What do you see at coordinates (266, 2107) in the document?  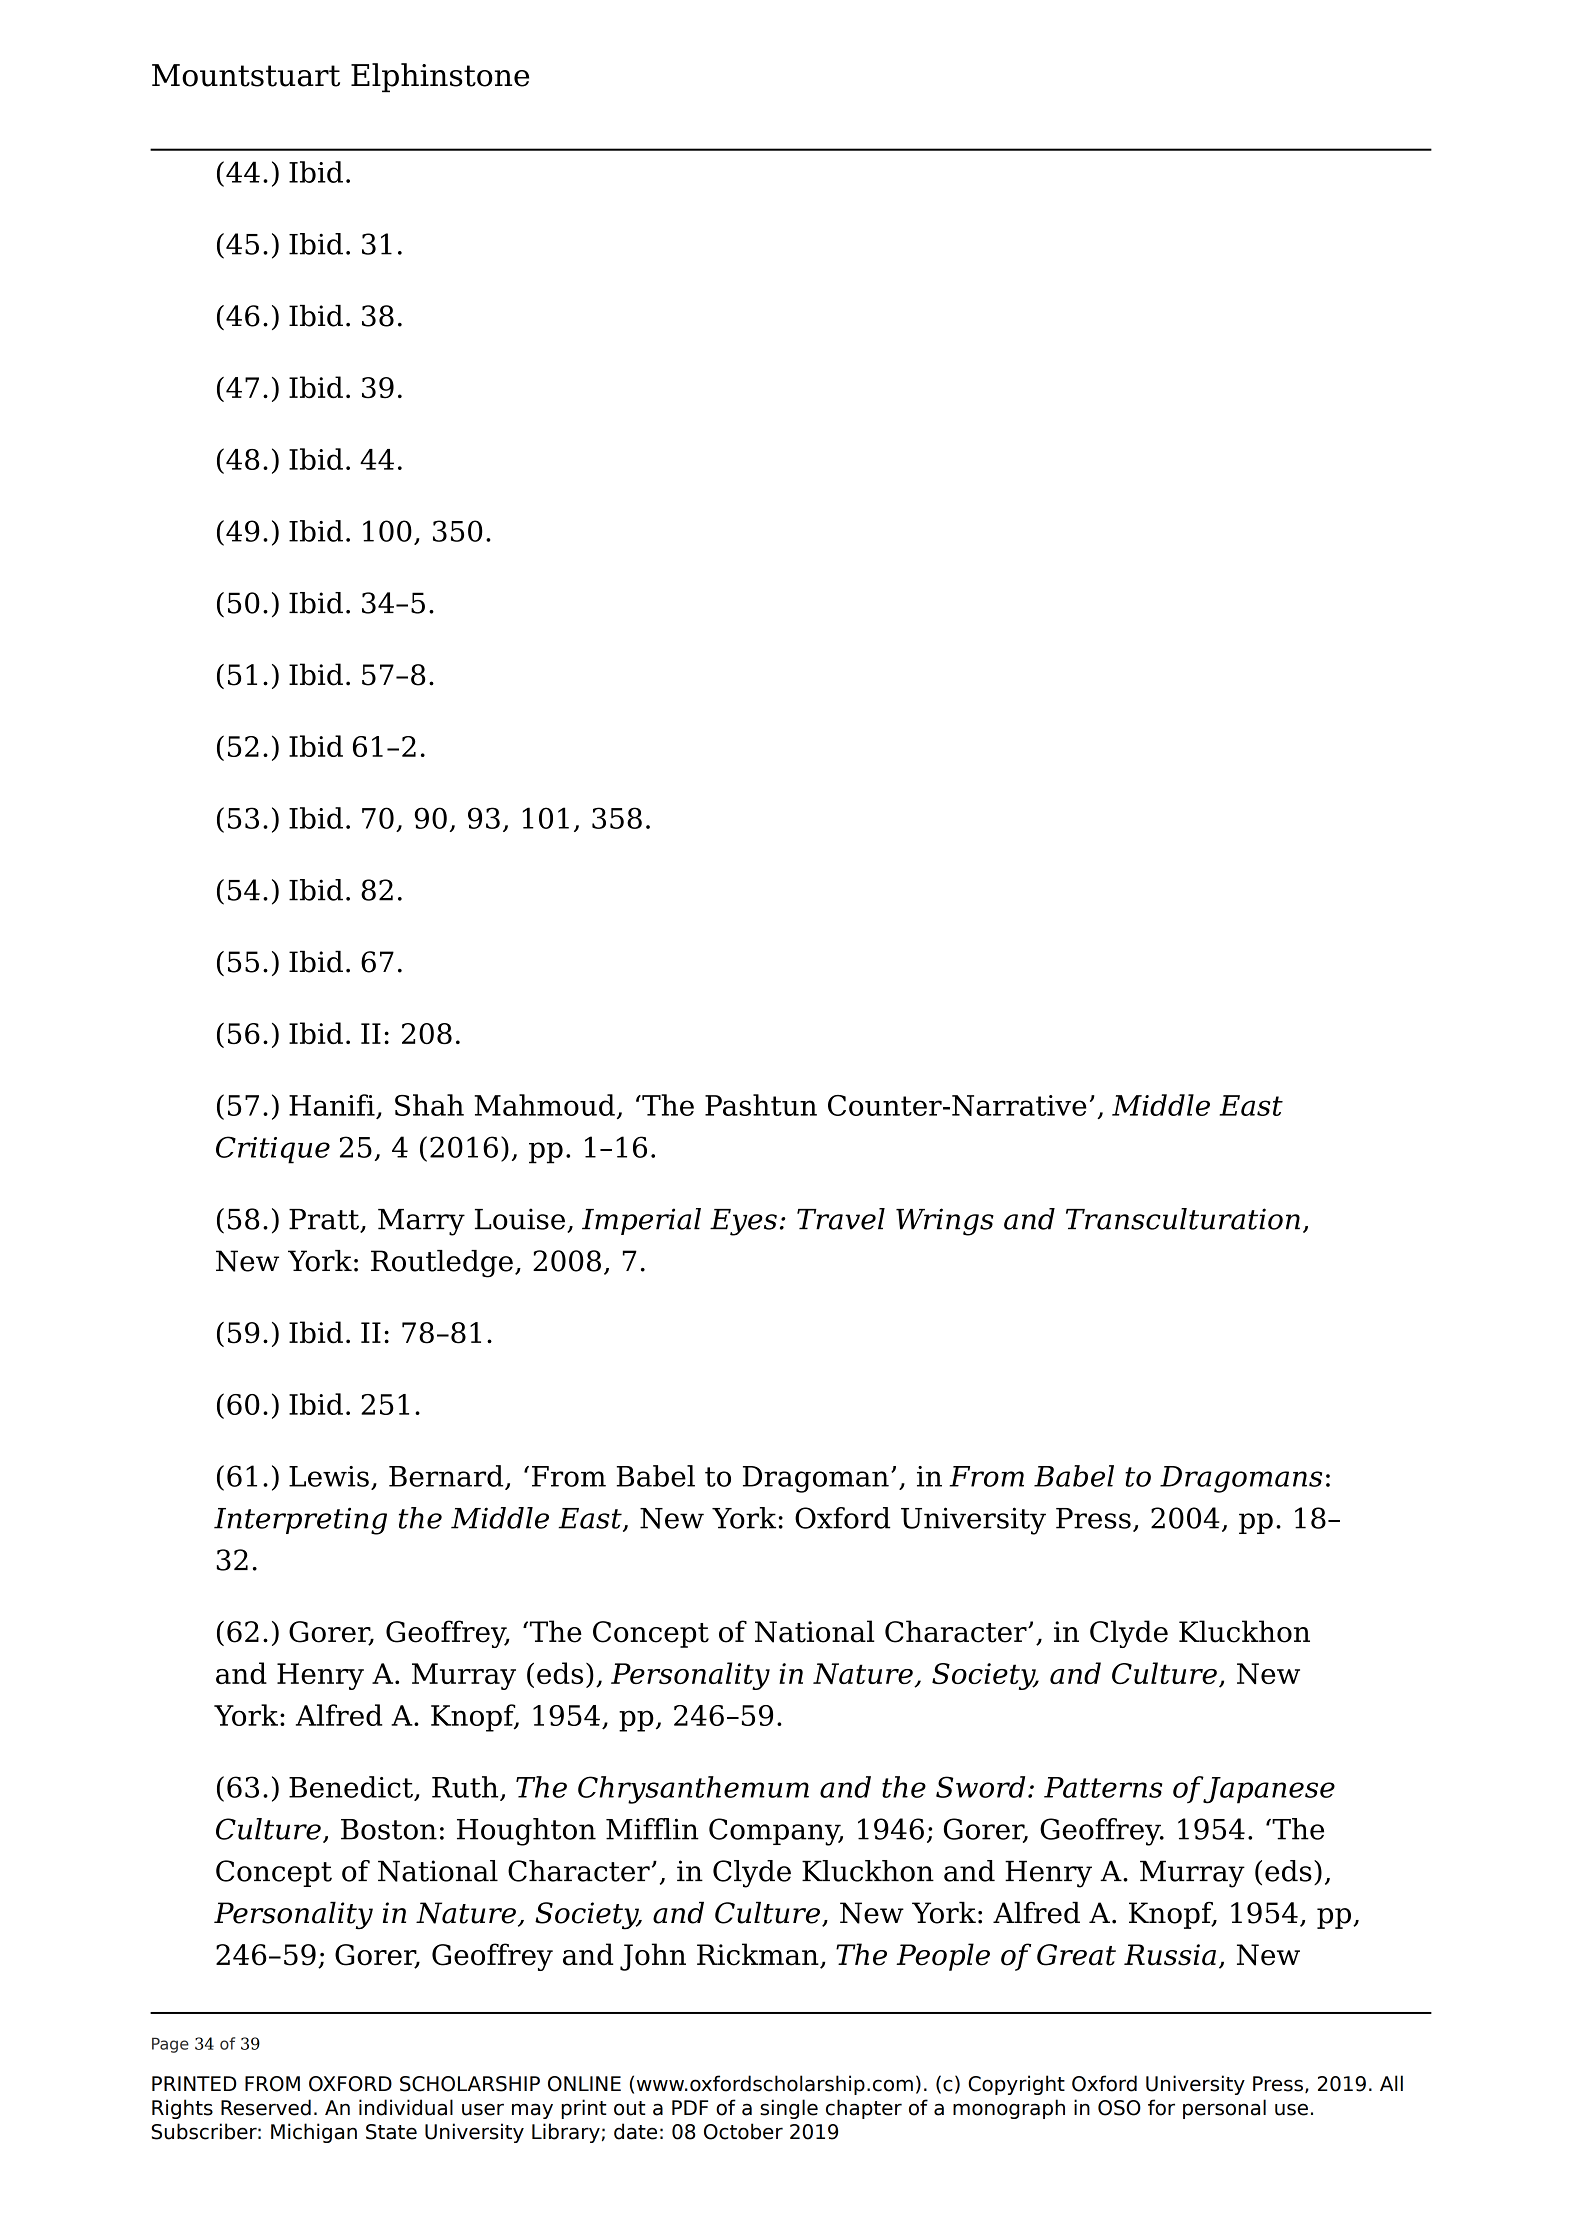 I see `Reserved` at bounding box center [266, 2107].
